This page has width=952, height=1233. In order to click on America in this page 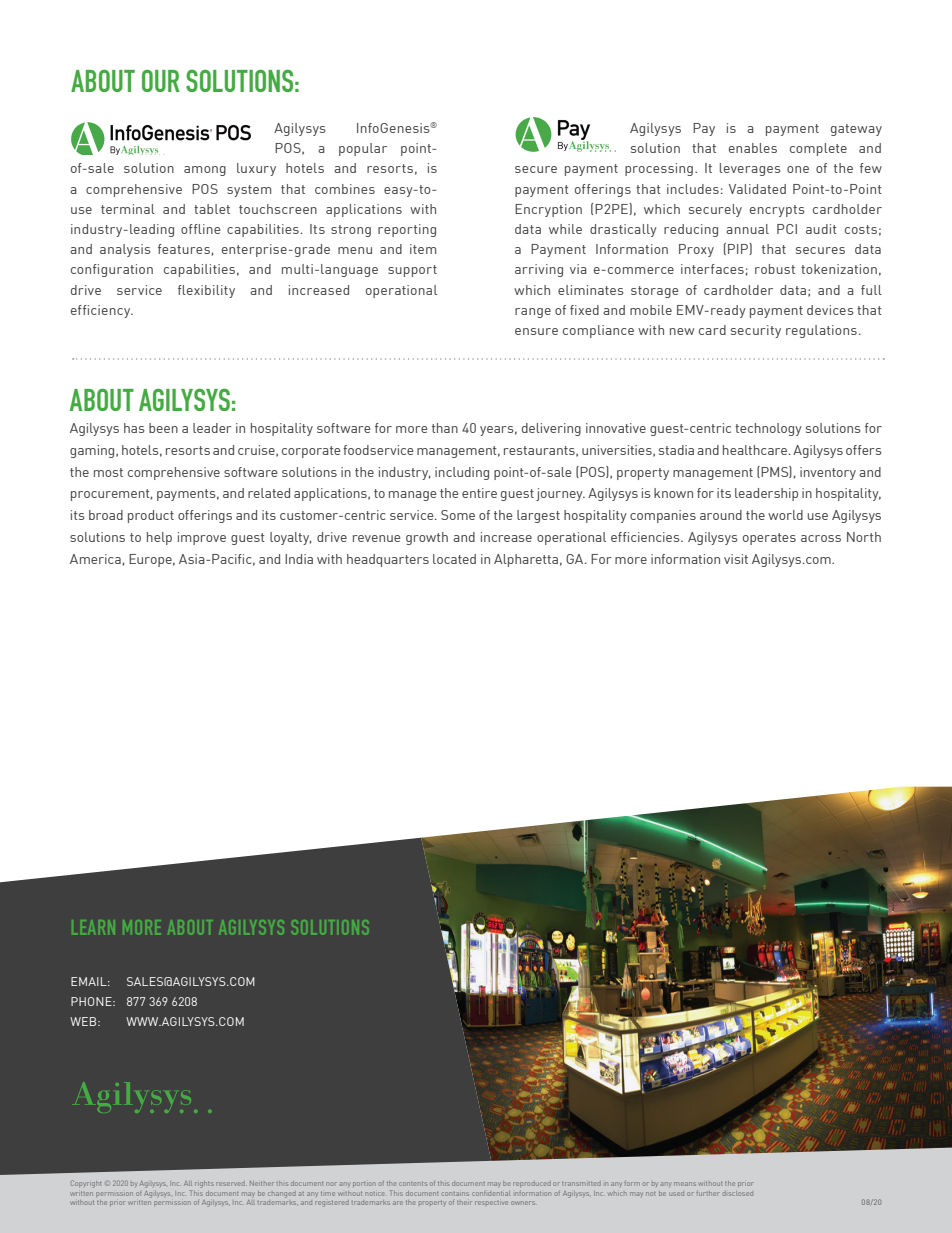, I will do `click(95, 559)`.
